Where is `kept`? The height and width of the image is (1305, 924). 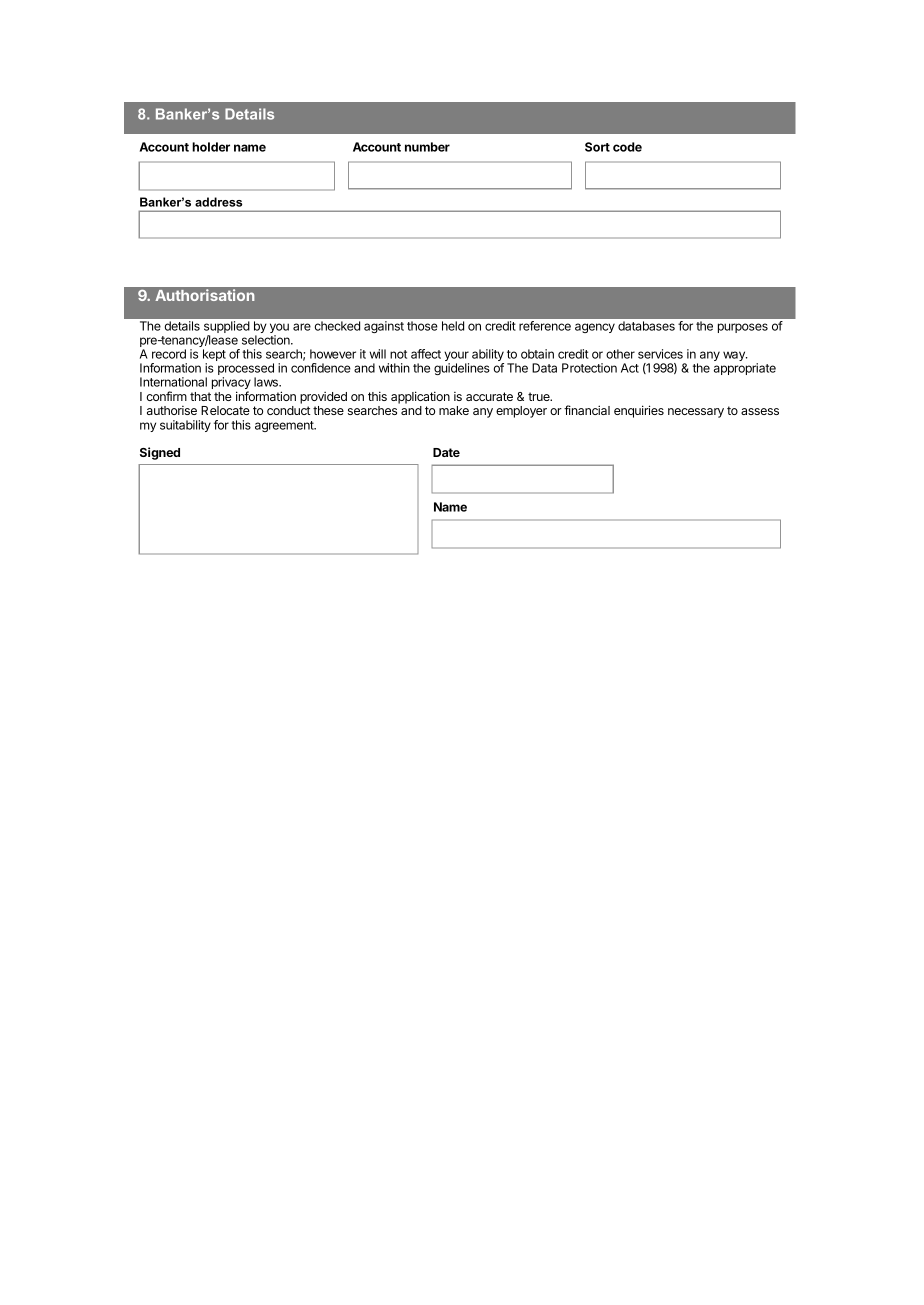
kept is located at coordinates (214, 356).
